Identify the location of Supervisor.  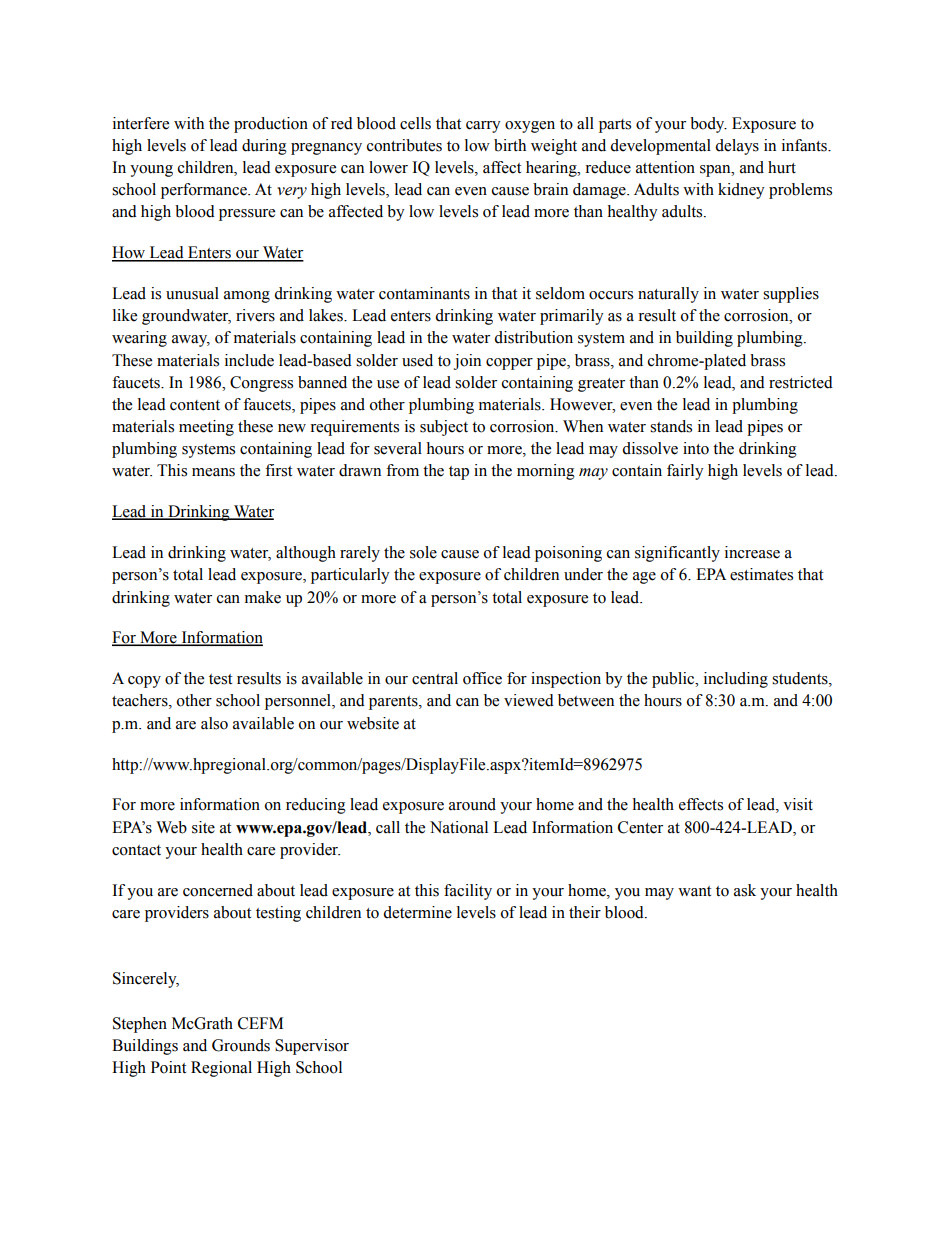
(312, 1047).
